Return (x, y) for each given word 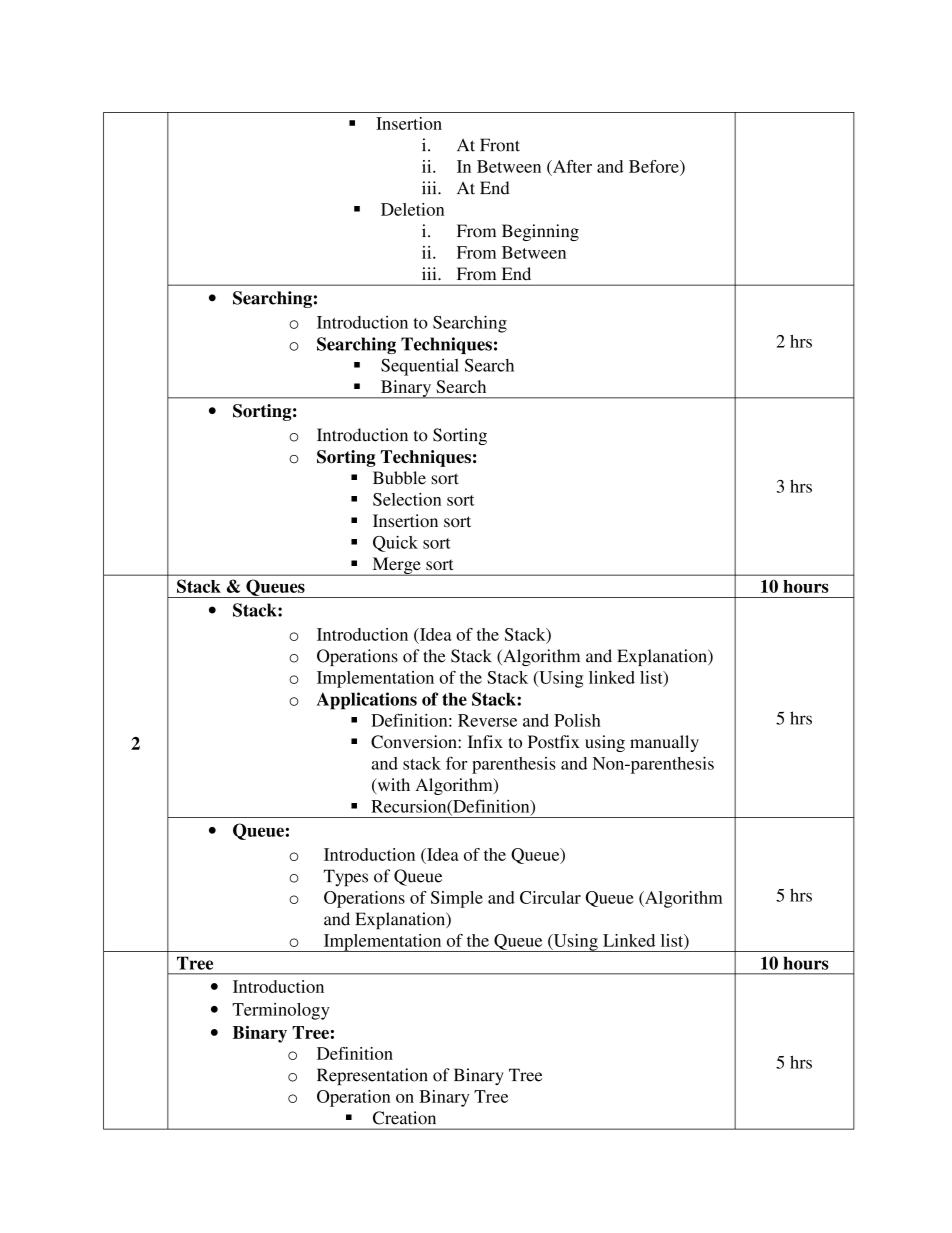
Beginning (540, 232)
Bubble (399, 478)
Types (346, 878)
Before (655, 166)
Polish (577, 720)
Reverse (487, 720)
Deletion (412, 209)
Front (500, 145)
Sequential (420, 367)
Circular (550, 897)
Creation (404, 1118)
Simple (457, 899)
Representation (372, 1076)
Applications (367, 701)
